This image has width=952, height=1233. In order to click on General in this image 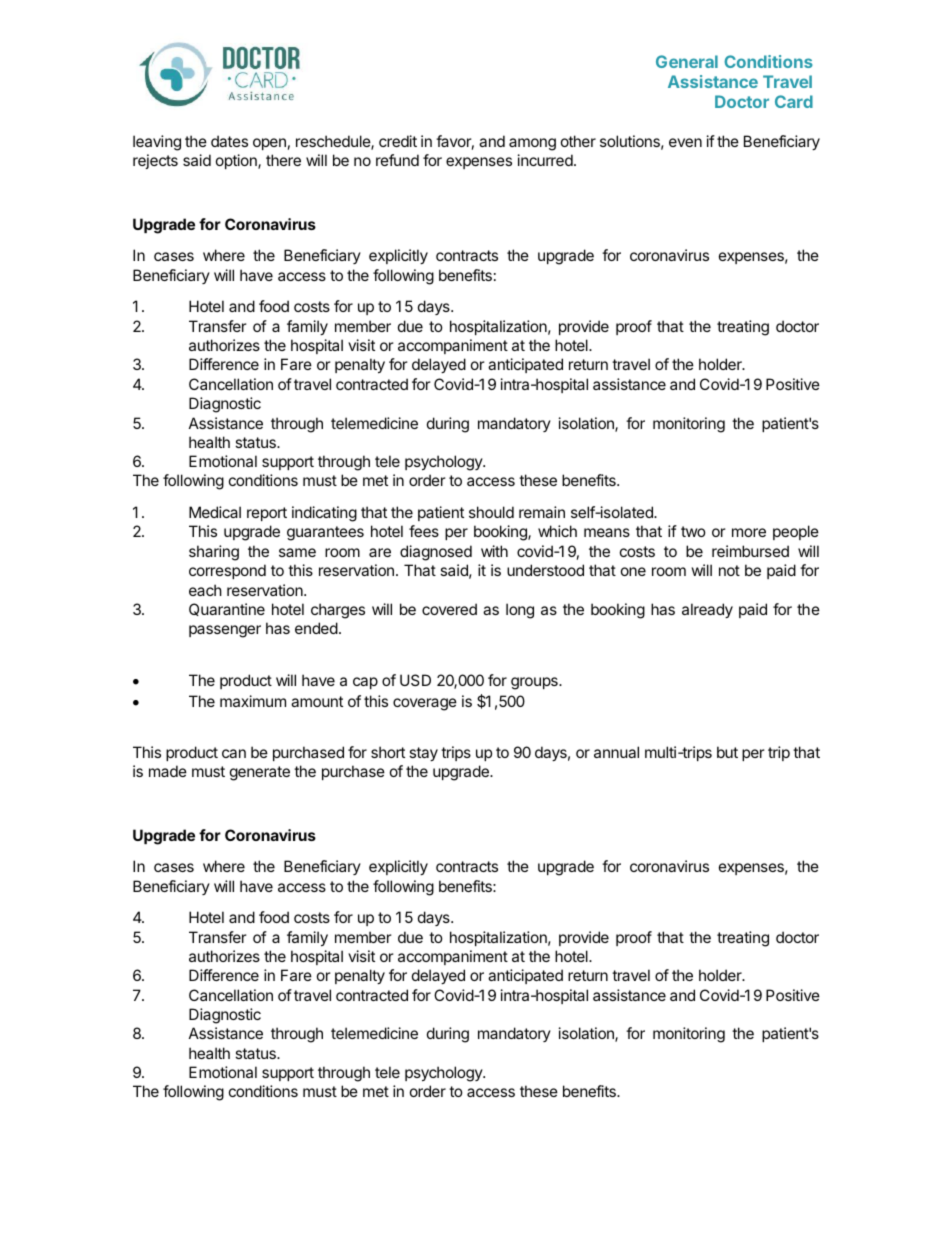, I will do `click(687, 61)`.
